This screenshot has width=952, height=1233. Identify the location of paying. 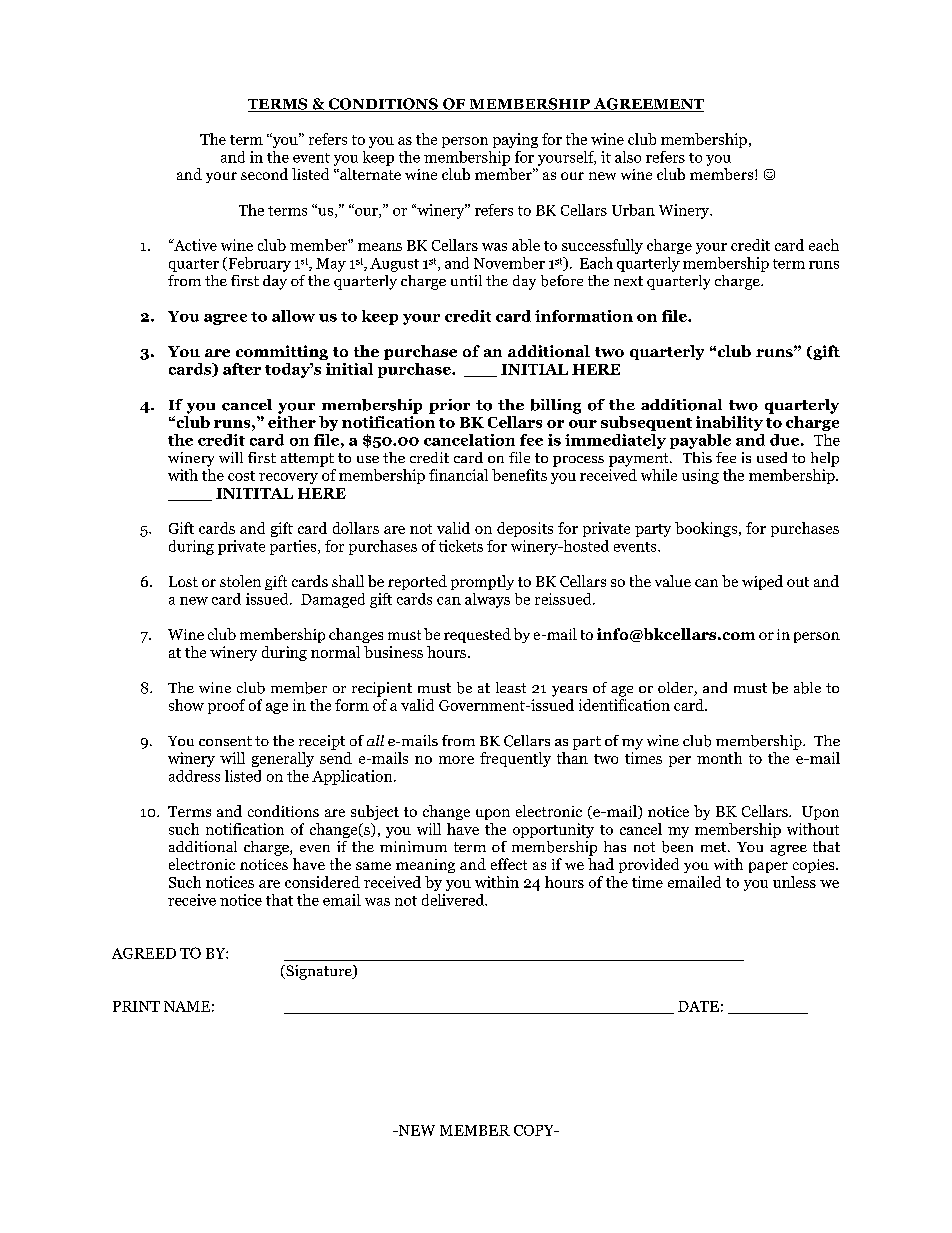
(515, 140).
